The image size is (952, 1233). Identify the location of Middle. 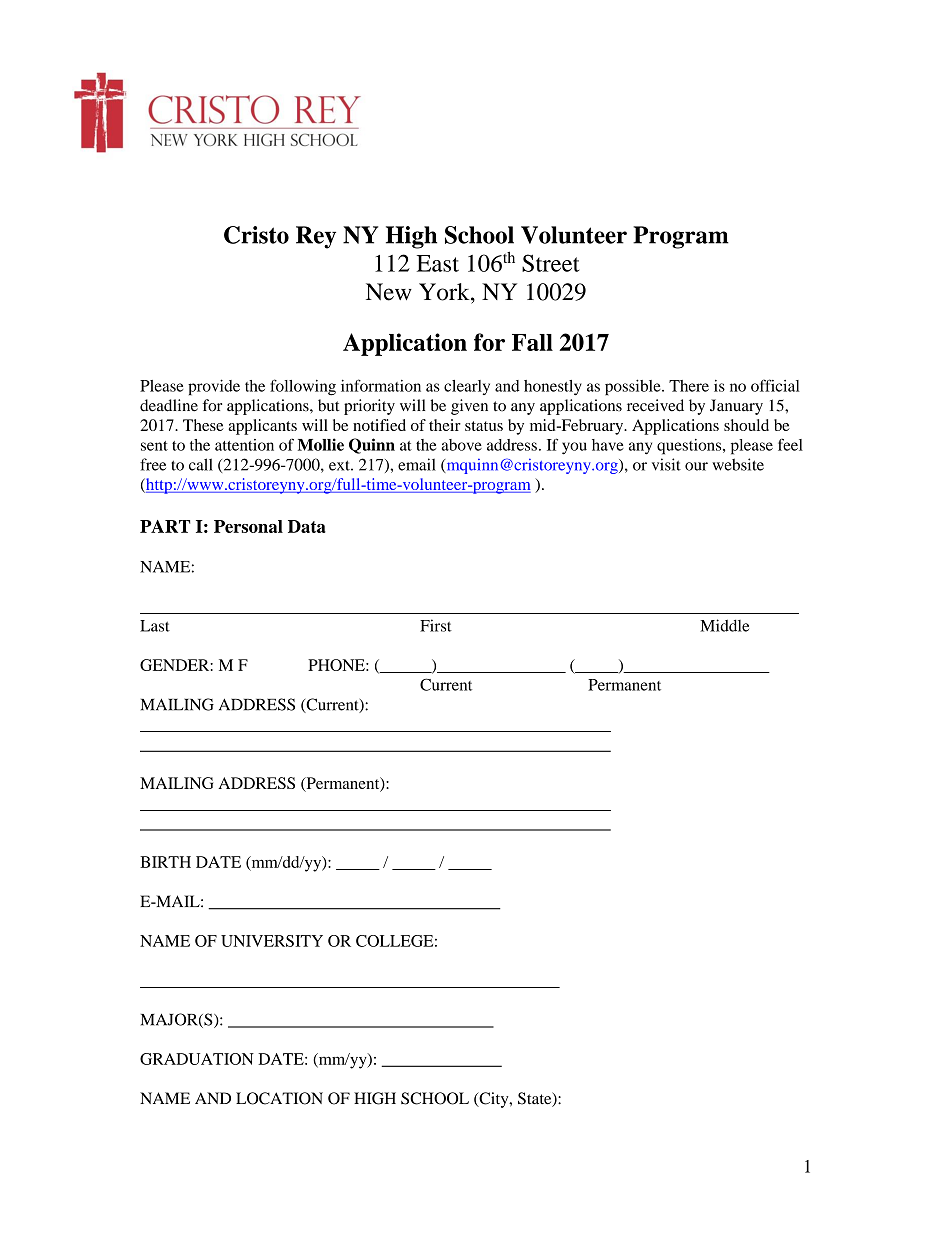
(724, 625).
